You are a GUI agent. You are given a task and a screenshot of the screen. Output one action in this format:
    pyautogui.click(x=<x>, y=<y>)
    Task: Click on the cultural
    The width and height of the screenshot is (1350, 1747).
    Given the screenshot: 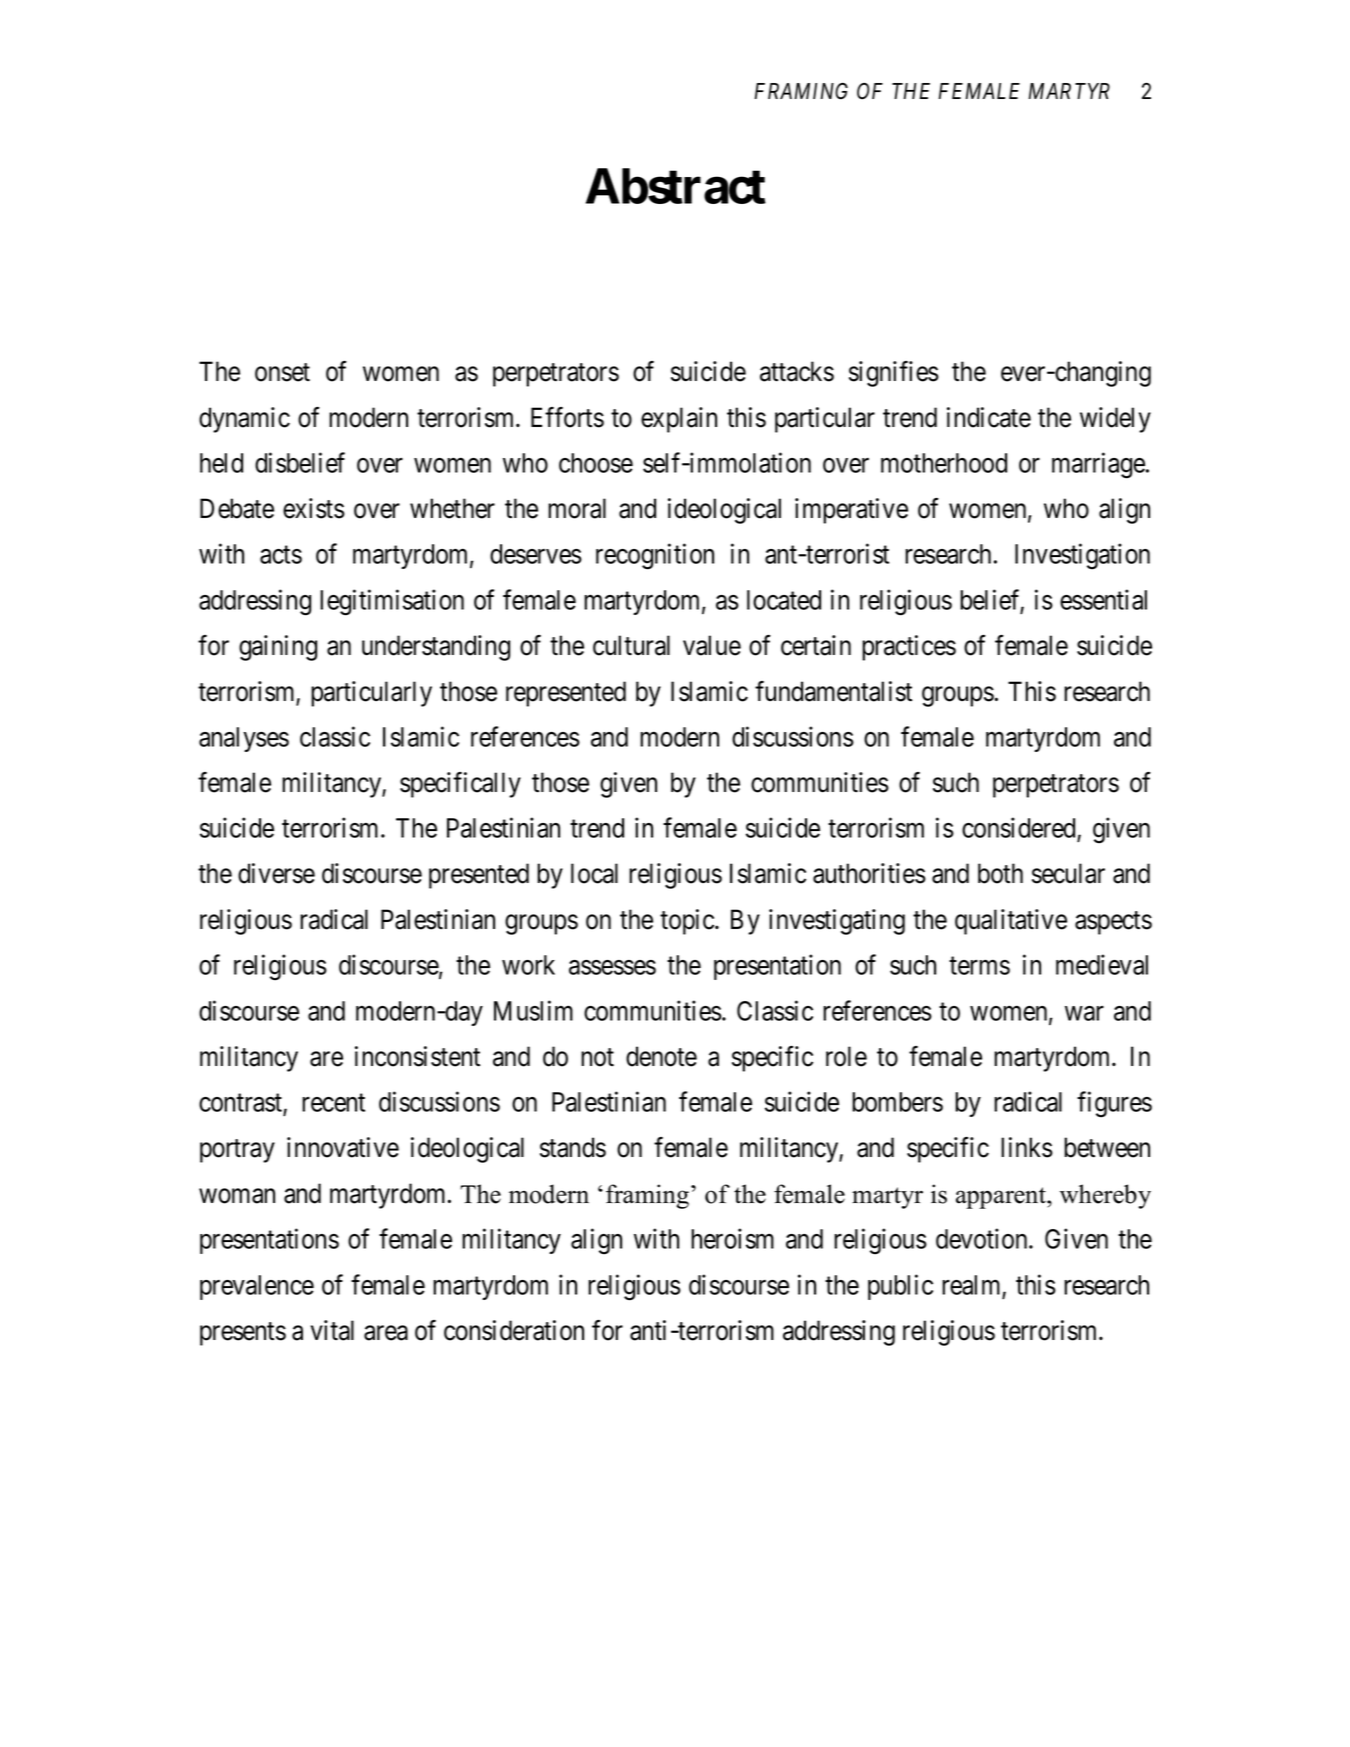 What is the action you would take?
    pyautogui.click(x=631, y=645)
